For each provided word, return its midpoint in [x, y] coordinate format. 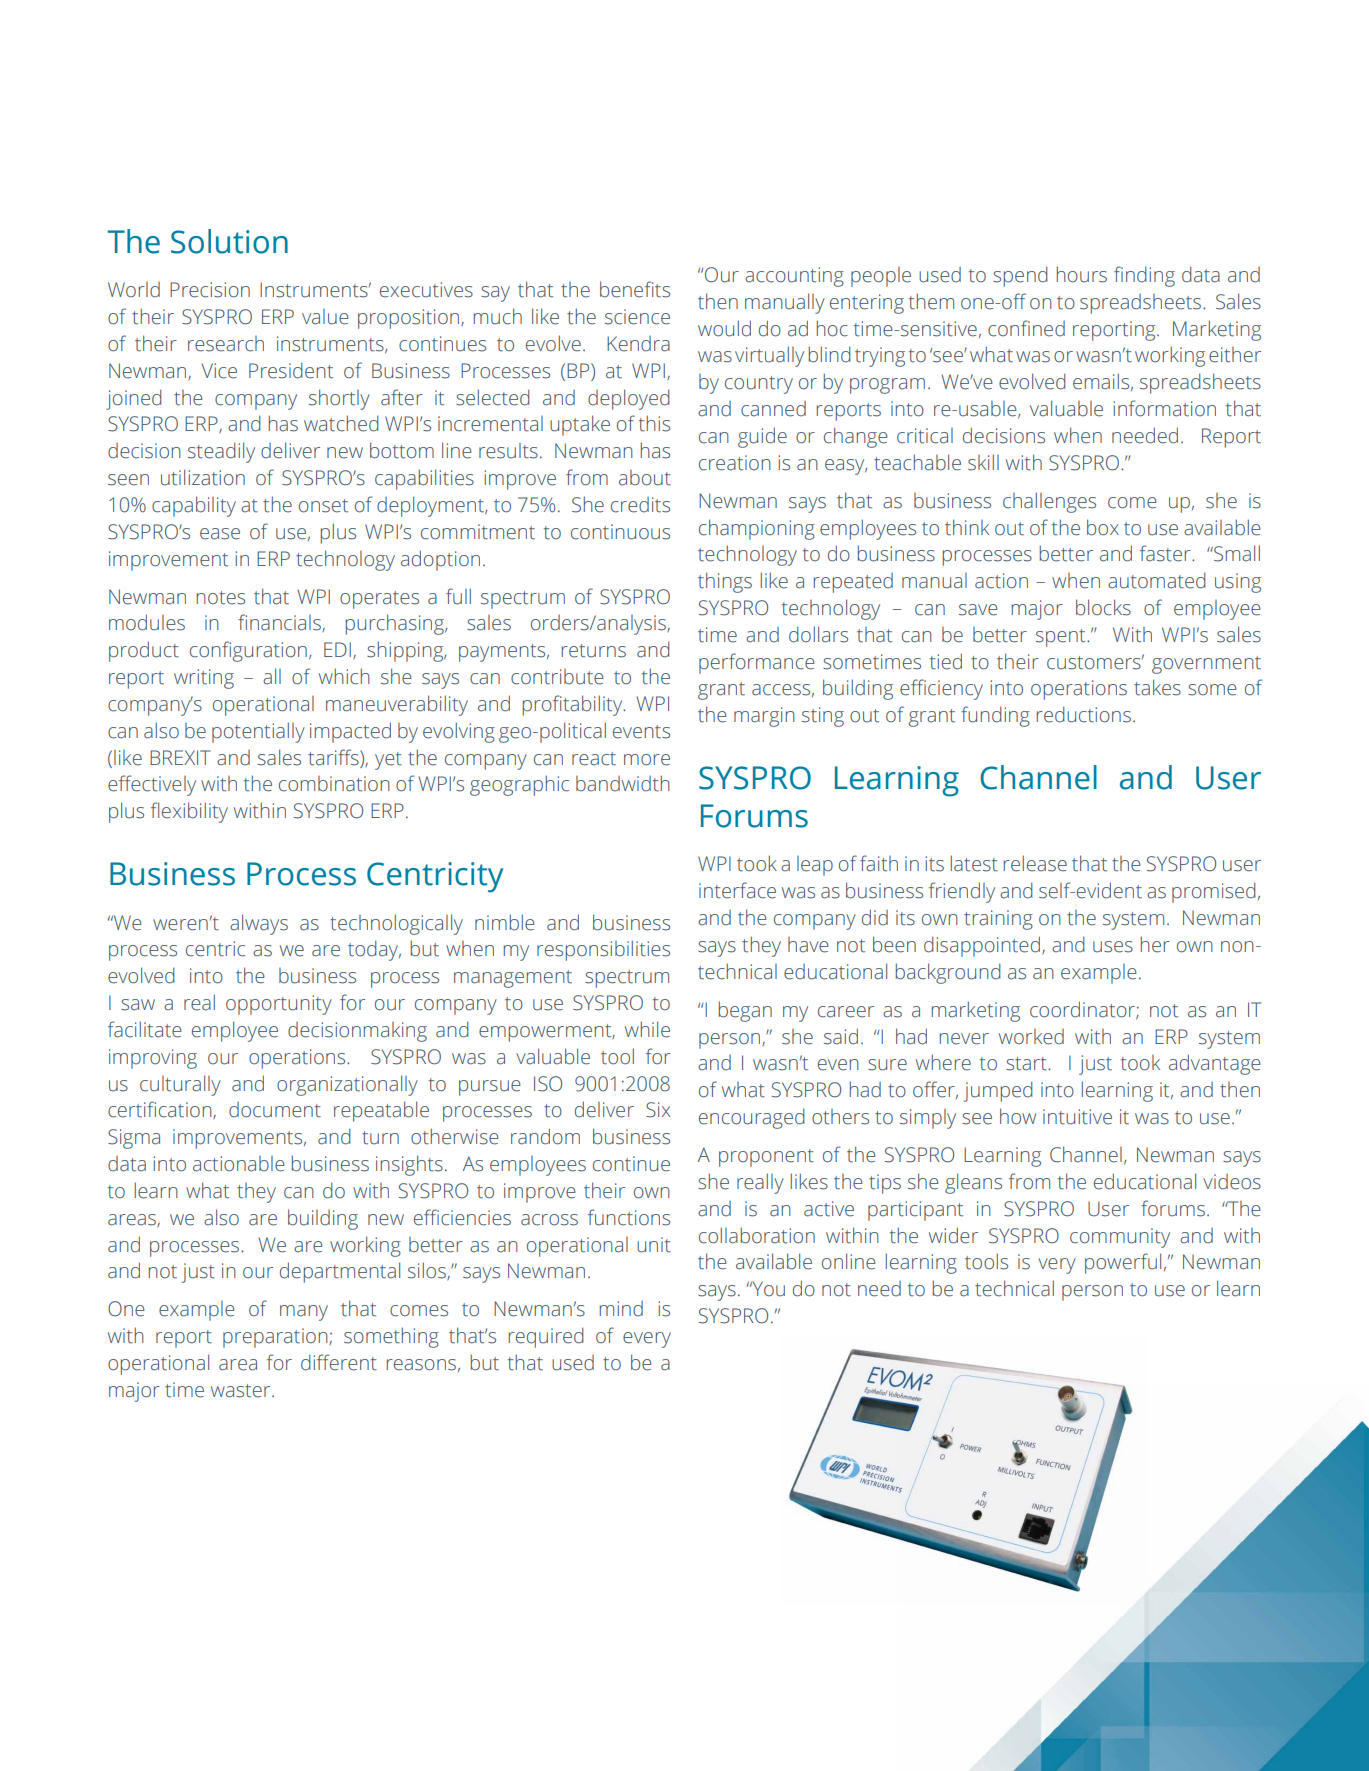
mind [621, 1309]
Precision [210, 290]
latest [974, 863]
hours [1082, 274]
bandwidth [623, 783]
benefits [635, 289]
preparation [276, 1338]
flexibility [189, 812]
